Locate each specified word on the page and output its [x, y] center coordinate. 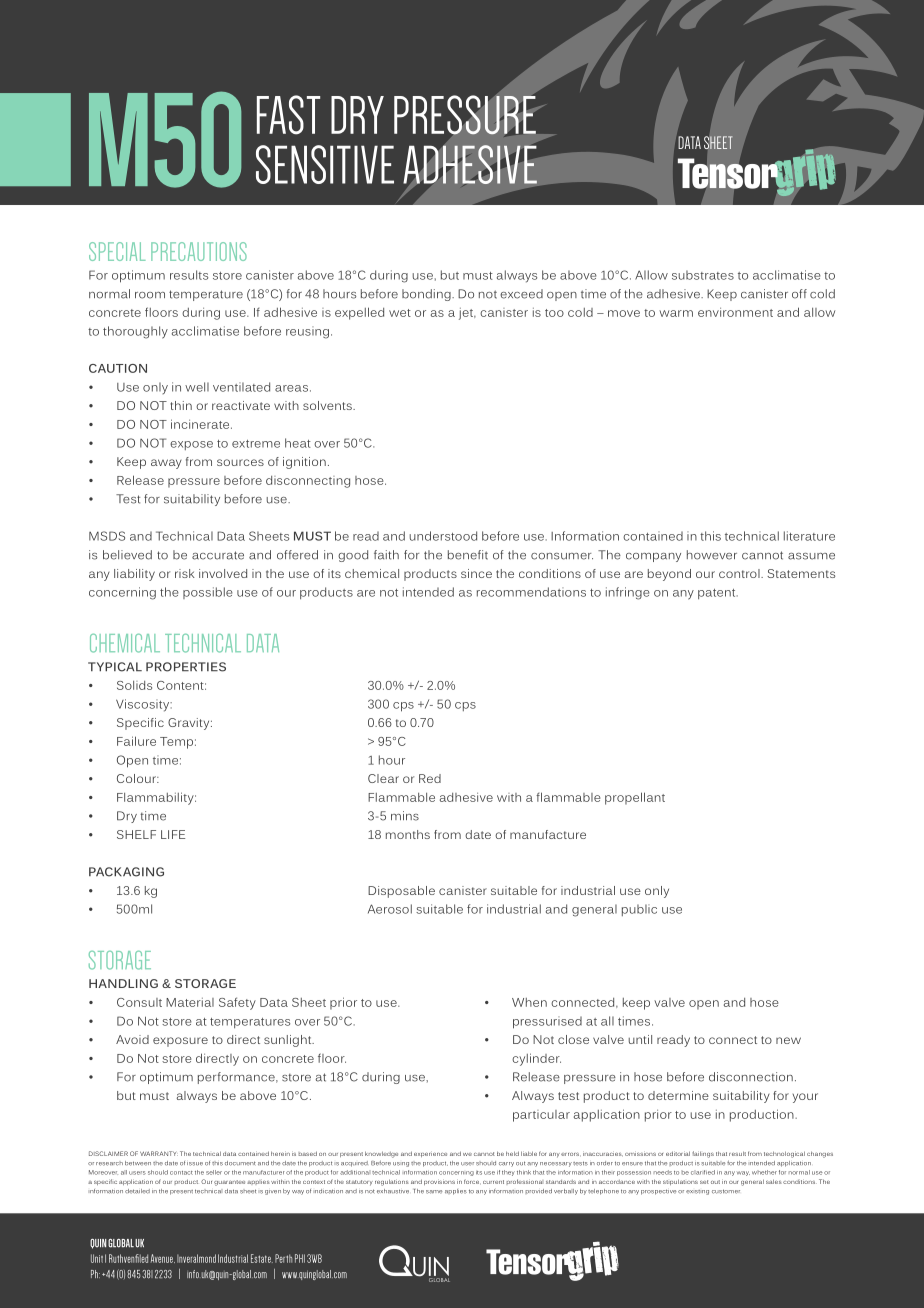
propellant [635, 798]
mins [405, 816]
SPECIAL [117, 251]
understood [443, 536]
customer [726, 1191]
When [529, 1002]
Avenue [163, 1258]
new [788, 1040]
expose [191, 445]
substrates [703, 275]
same [434, 1192]
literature [809, 536]
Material [190, 1002]
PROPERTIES [186, 667]
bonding [427, 295]
